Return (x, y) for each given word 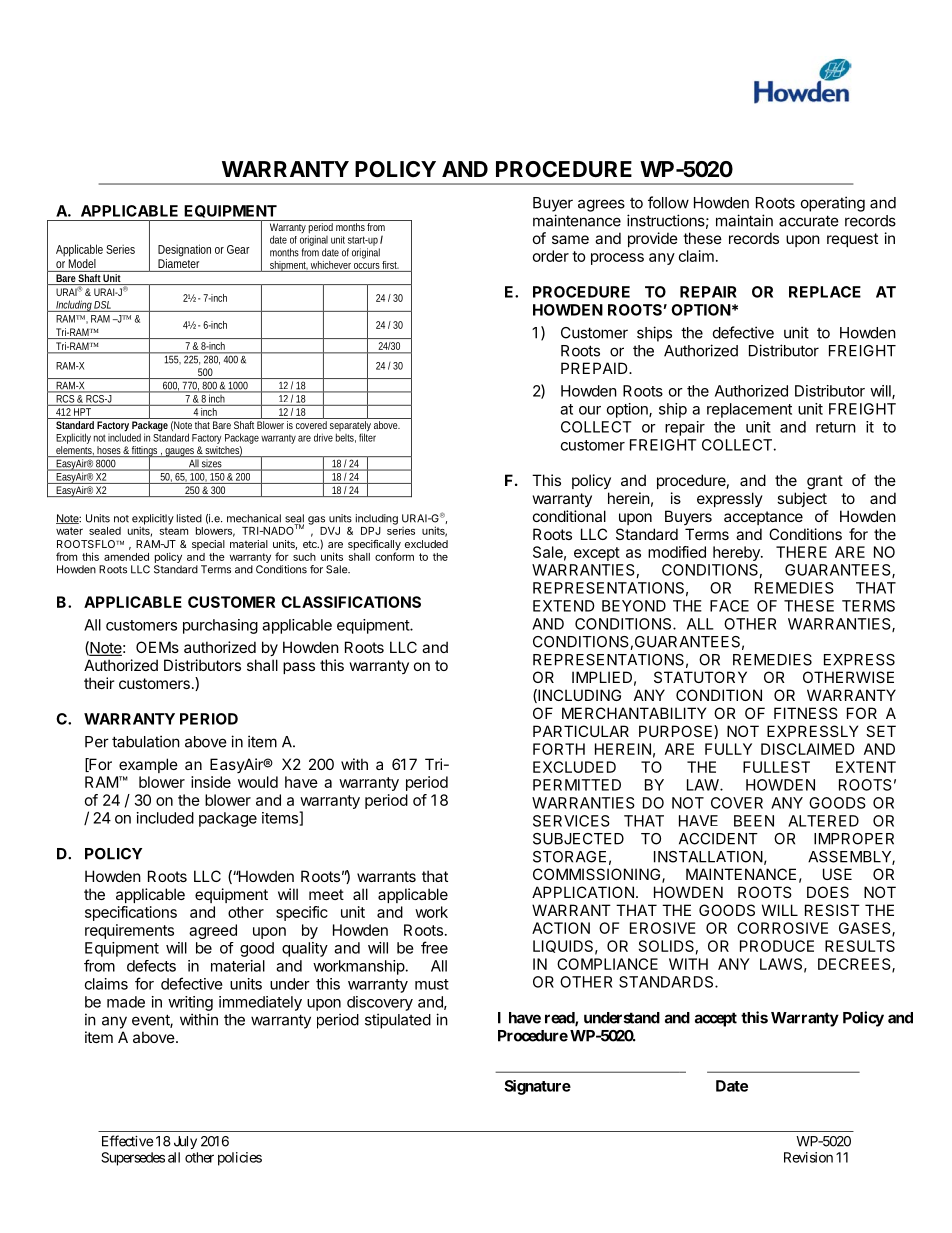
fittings (145, 452)
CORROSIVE (782, 928)
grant (825, 482)
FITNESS (806, 713)
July (185, 1142)
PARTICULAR (581, 731)
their (99, 683)
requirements (129, 931)
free (434, 947)
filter (367, 437)
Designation (184, 250)
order (551, 256)
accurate (809, 221)
